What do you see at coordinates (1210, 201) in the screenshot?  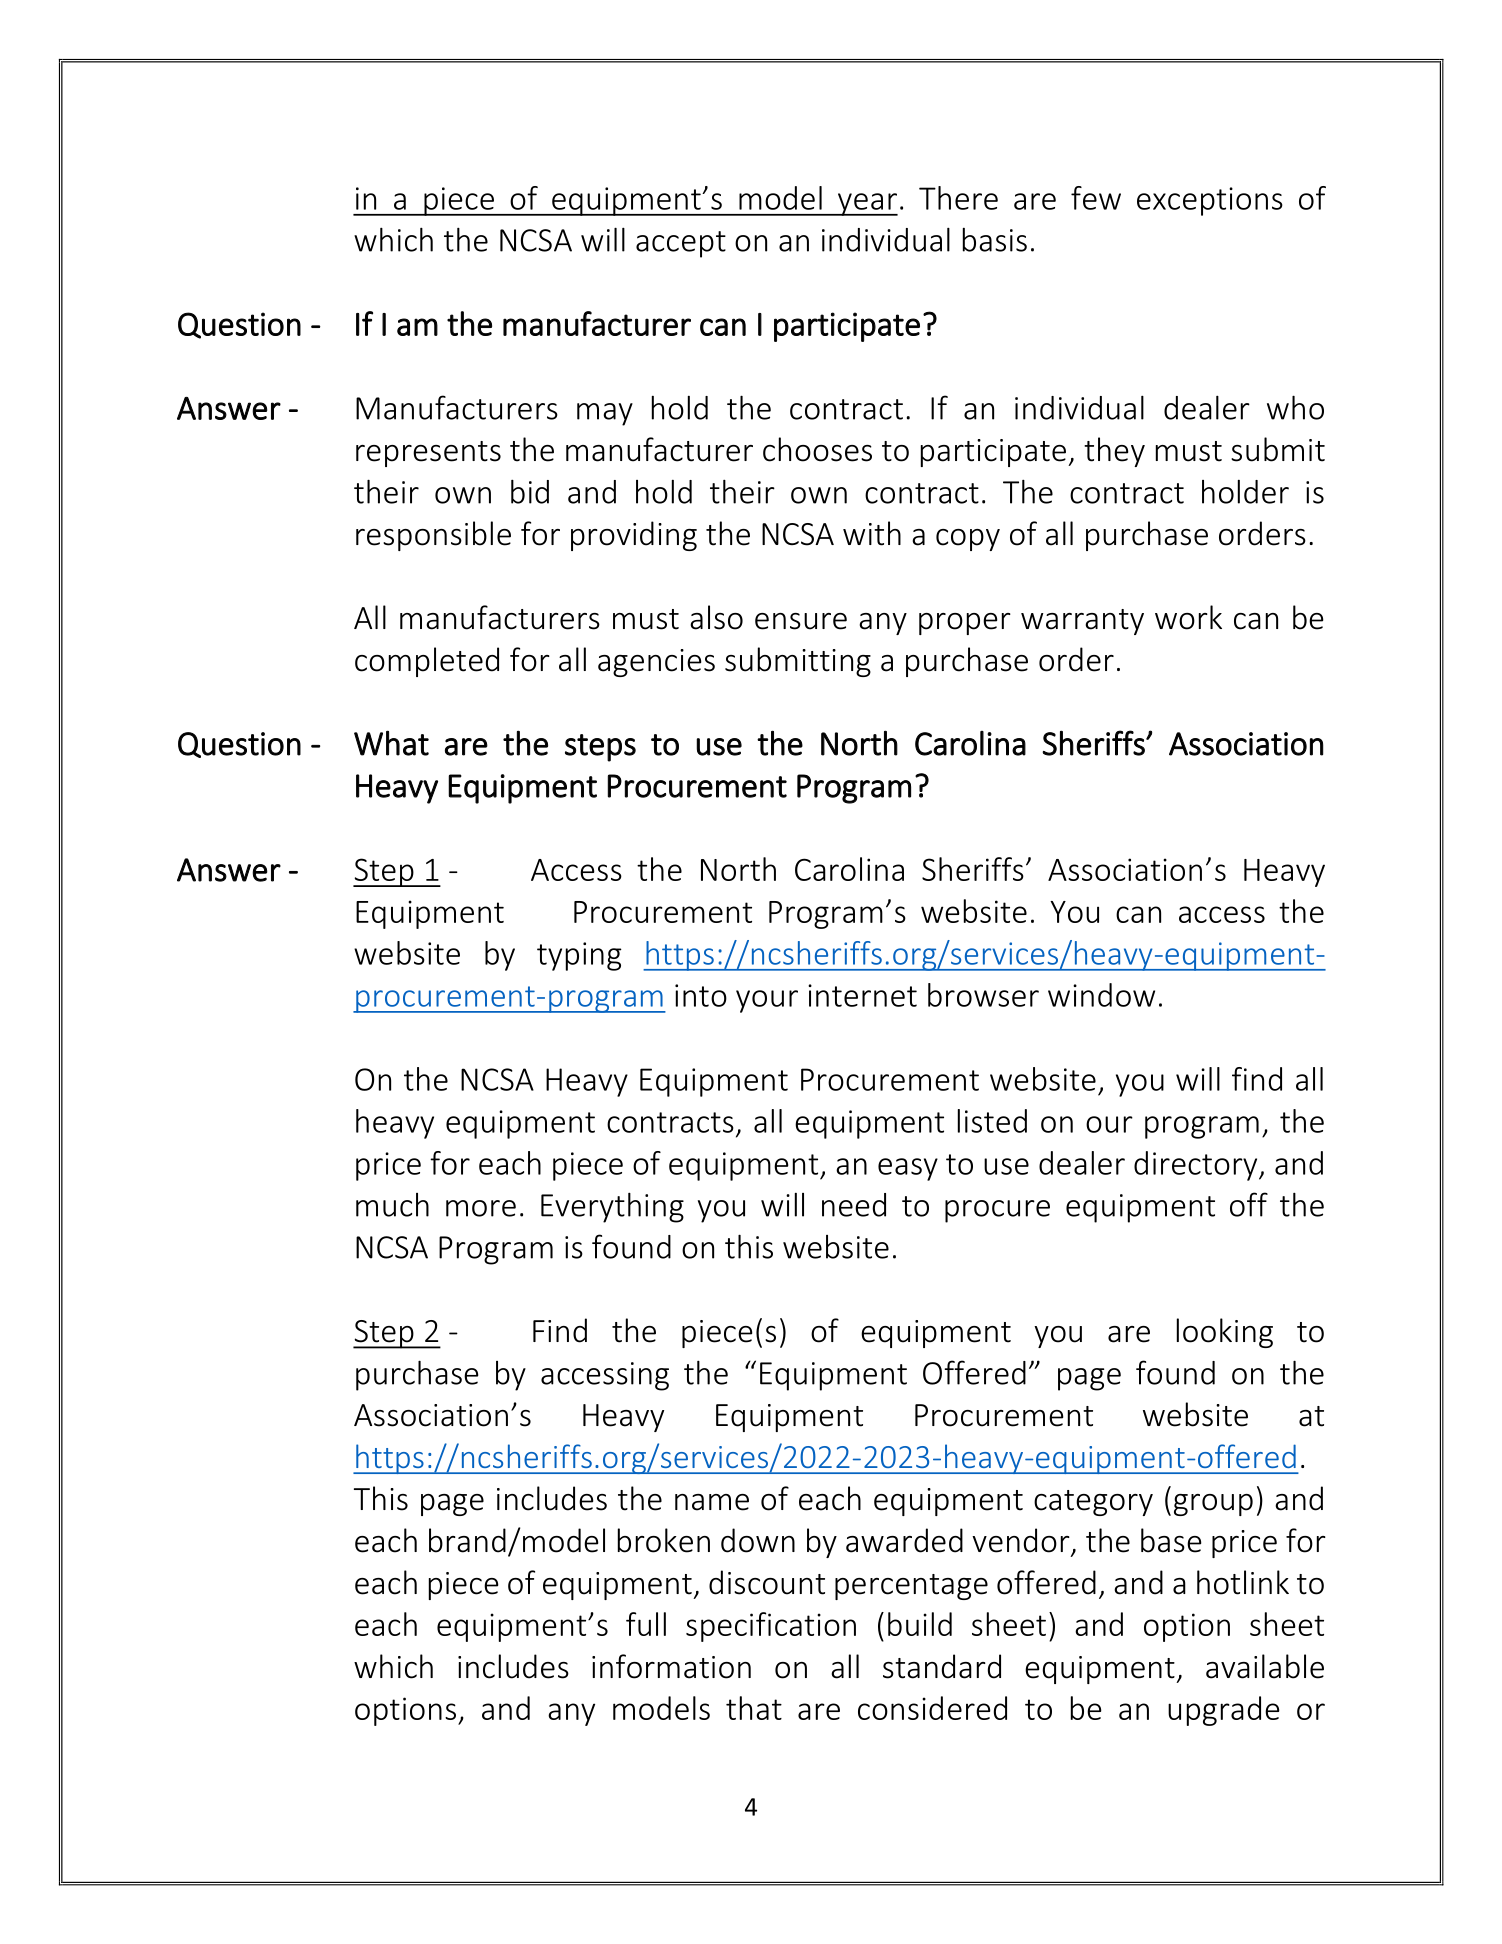 I see `exceptions` at bounding box center [1210, 201].
